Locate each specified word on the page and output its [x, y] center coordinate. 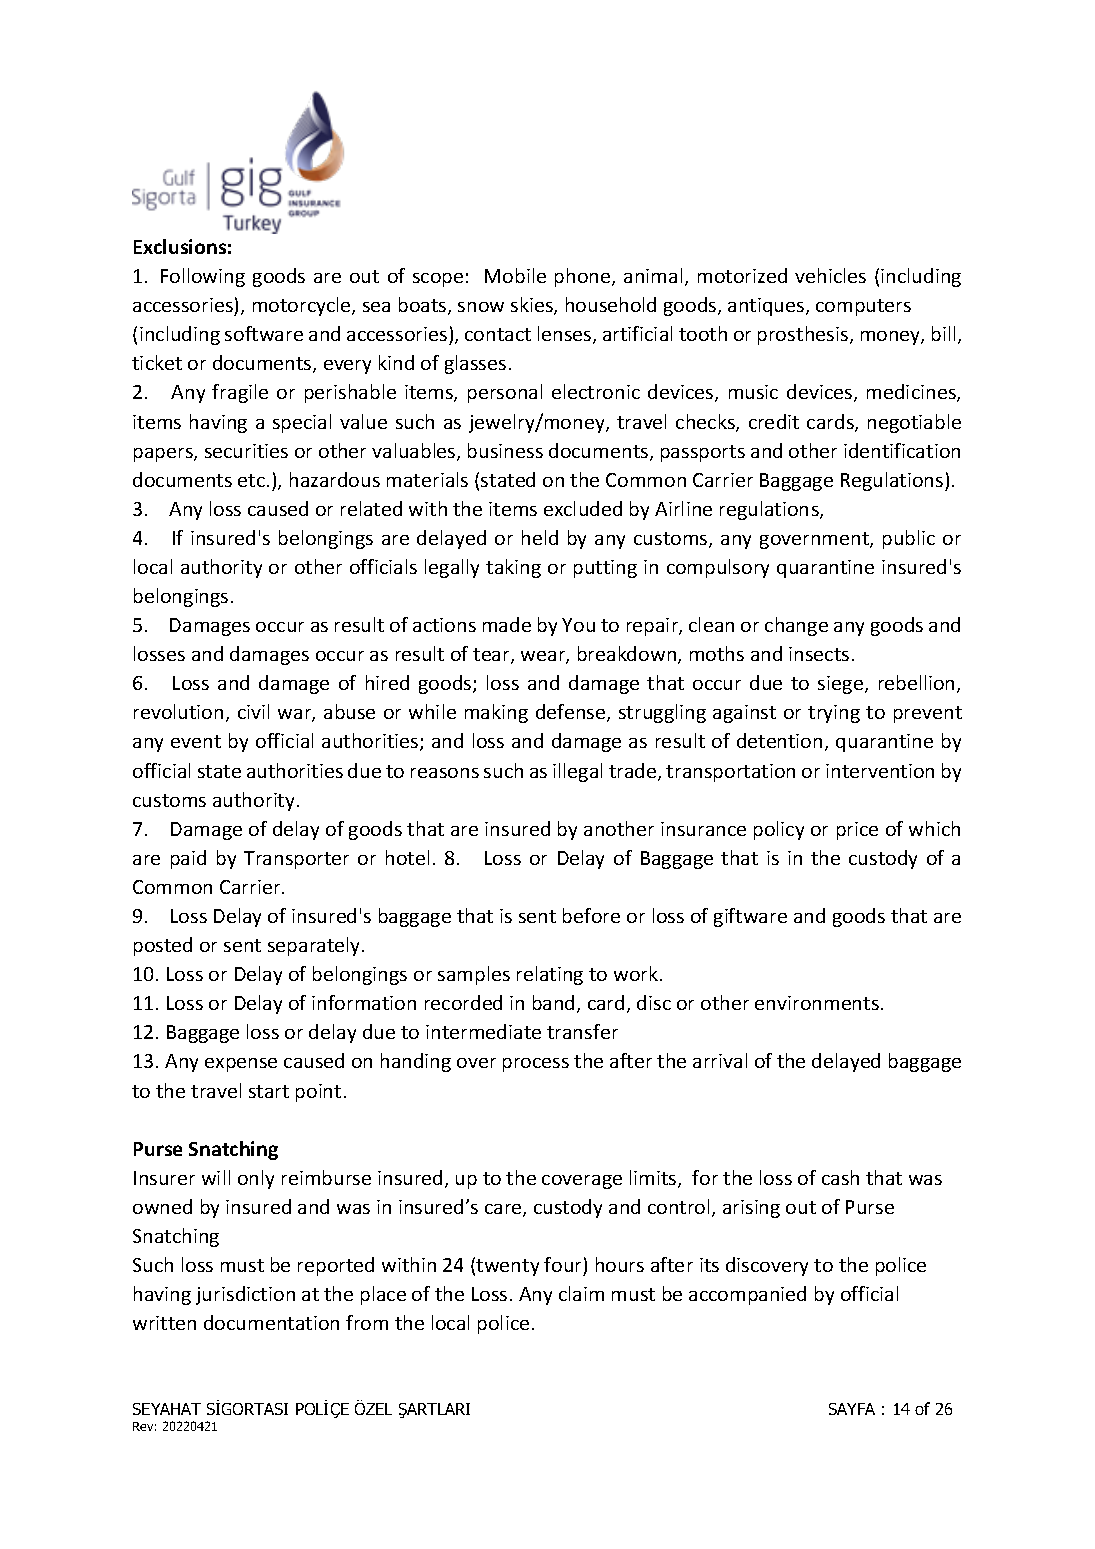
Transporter [296, 860]
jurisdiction [245, 1295]
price [857, 831]
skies [533, 306]
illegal [577, 772]
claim [581, 1293]
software [264, 333]
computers [863, 307]
